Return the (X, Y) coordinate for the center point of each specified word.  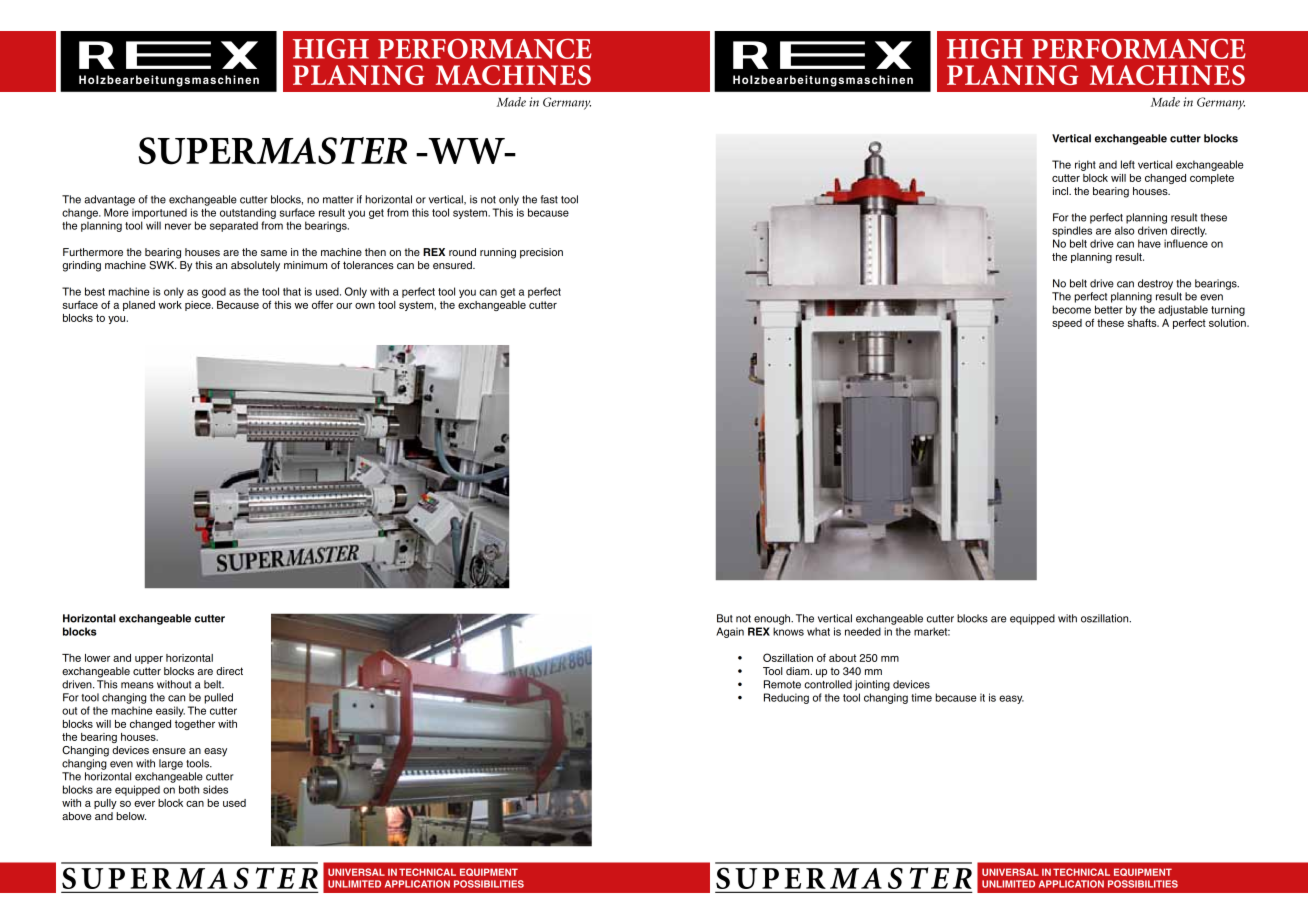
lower (97, 658)
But (725, 618)
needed (863, 631)
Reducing (786, 698)
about (842, 658)
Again (730, 632)
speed (1067, 324)
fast (549, 199)
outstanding (248, 213)
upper (149, 660)
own (365, 306)
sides (215, 789)
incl (1061, 191)
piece (199, 306)
